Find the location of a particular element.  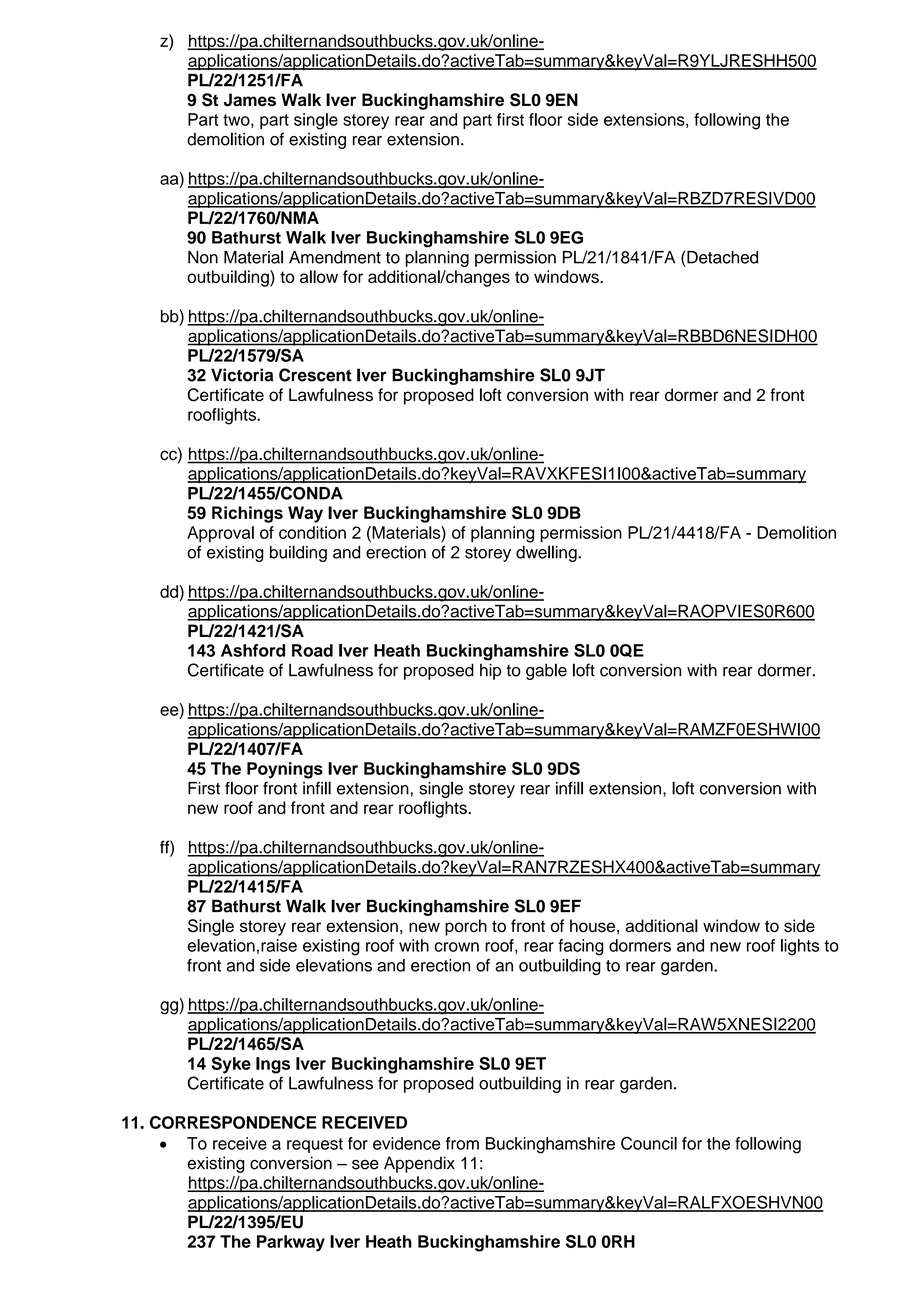

Detached is located at coordinates (722, 257).
